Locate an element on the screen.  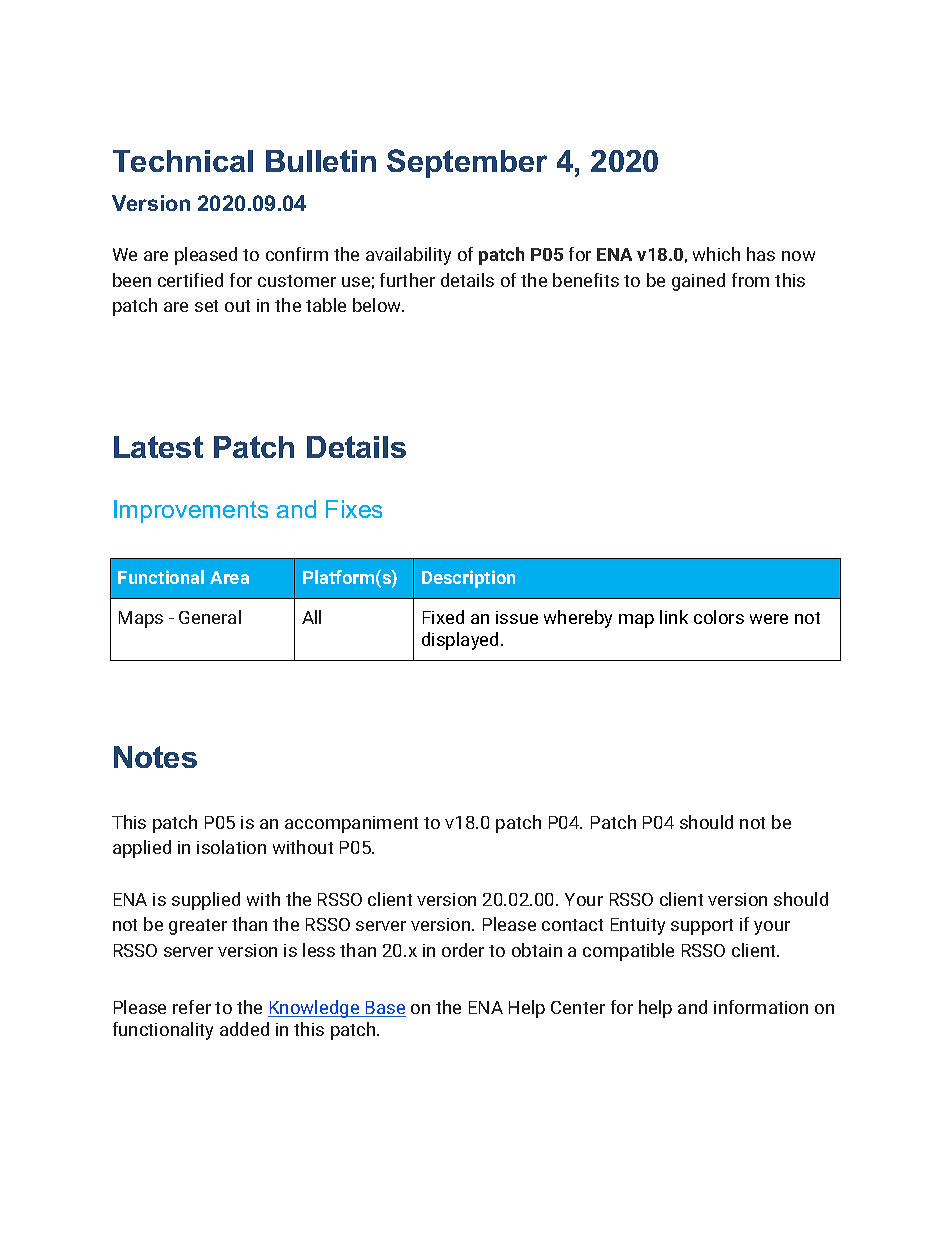
link is located at coordinates (674, 617).
